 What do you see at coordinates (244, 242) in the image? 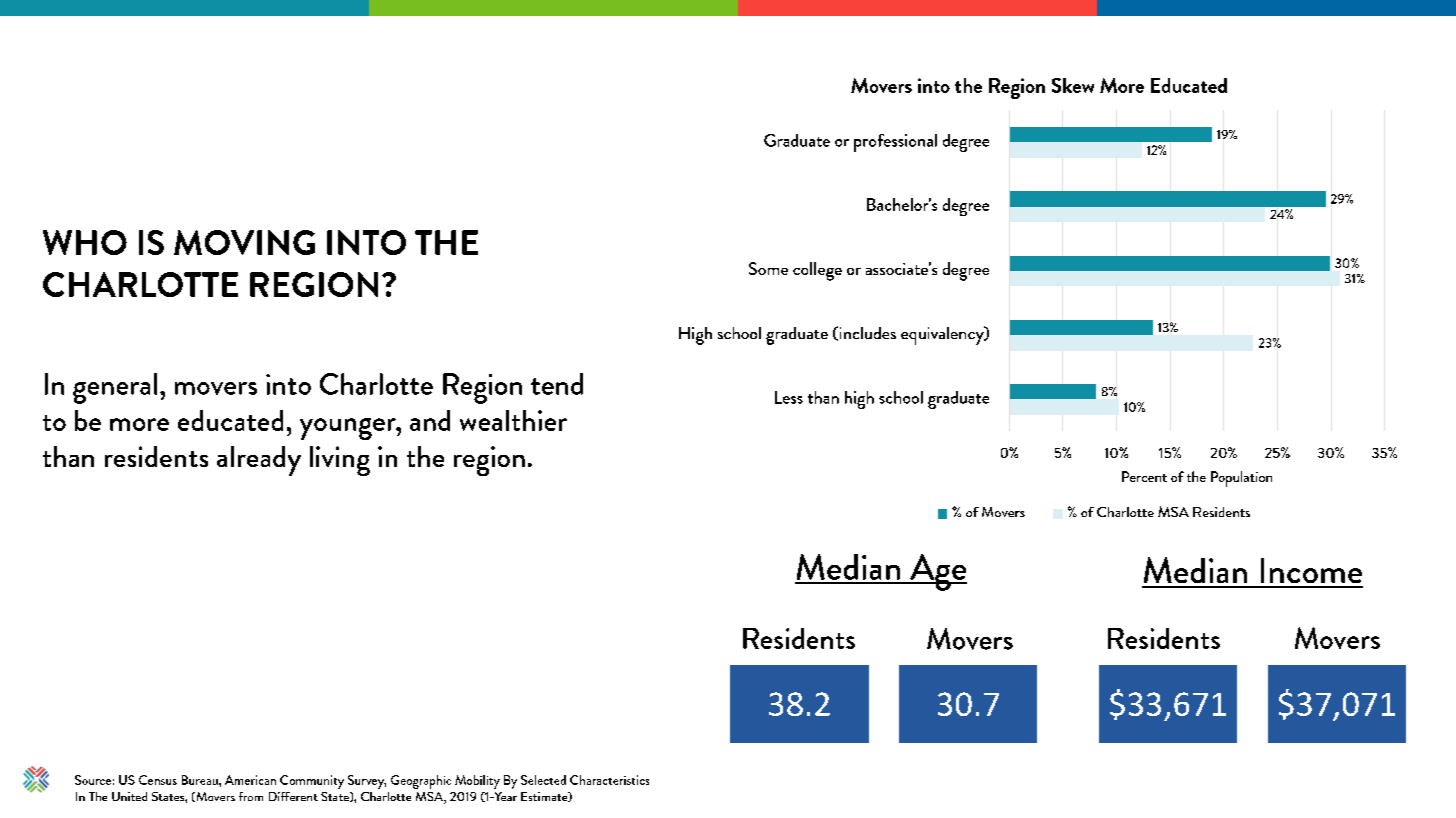
I see `MOVING` at bounding box center [244, 242].
